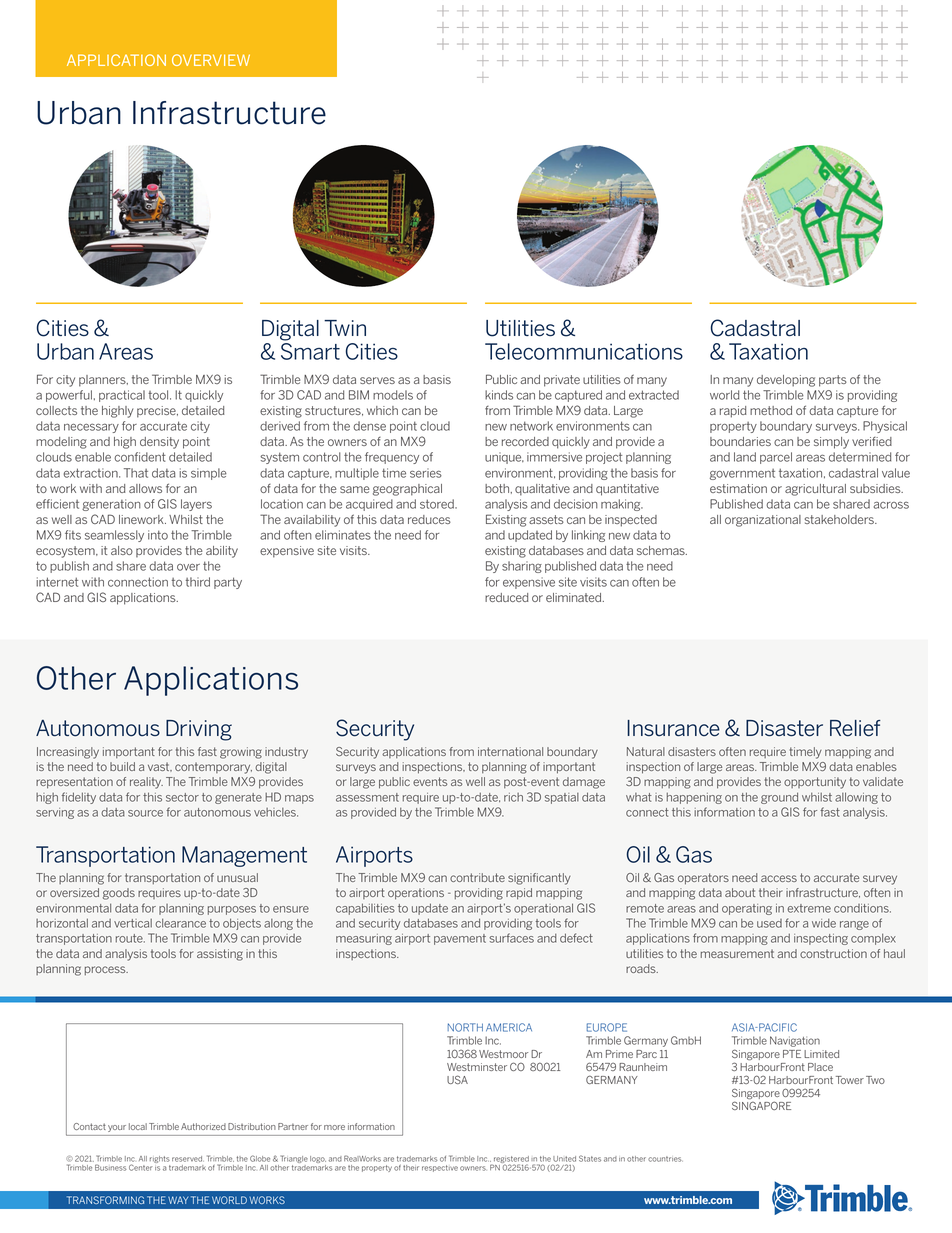 The width and height of the screenshot is (952, 1233). What do you see at coordinates (815, 783) in the screenshot?
I see `opportunity` at bounding box center [815, 783].
